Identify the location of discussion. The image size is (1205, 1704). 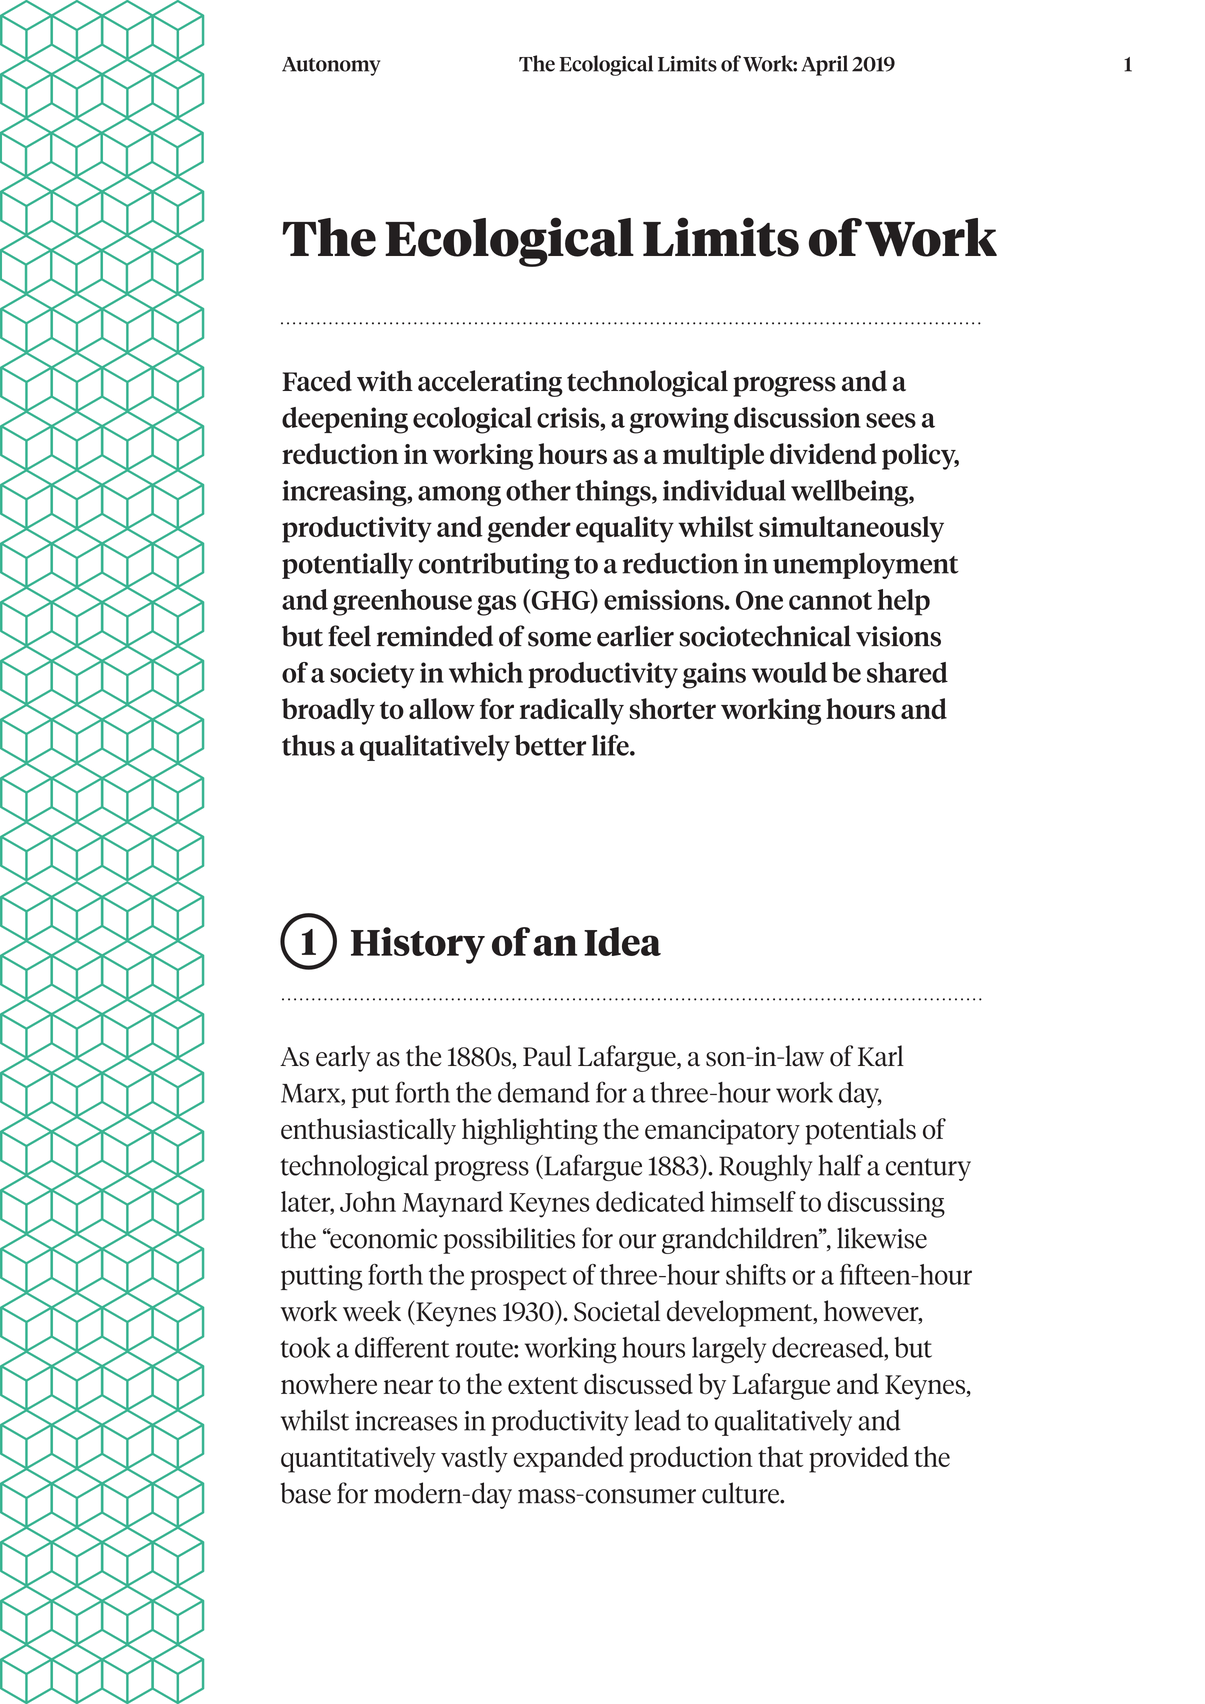
(797, 417).
